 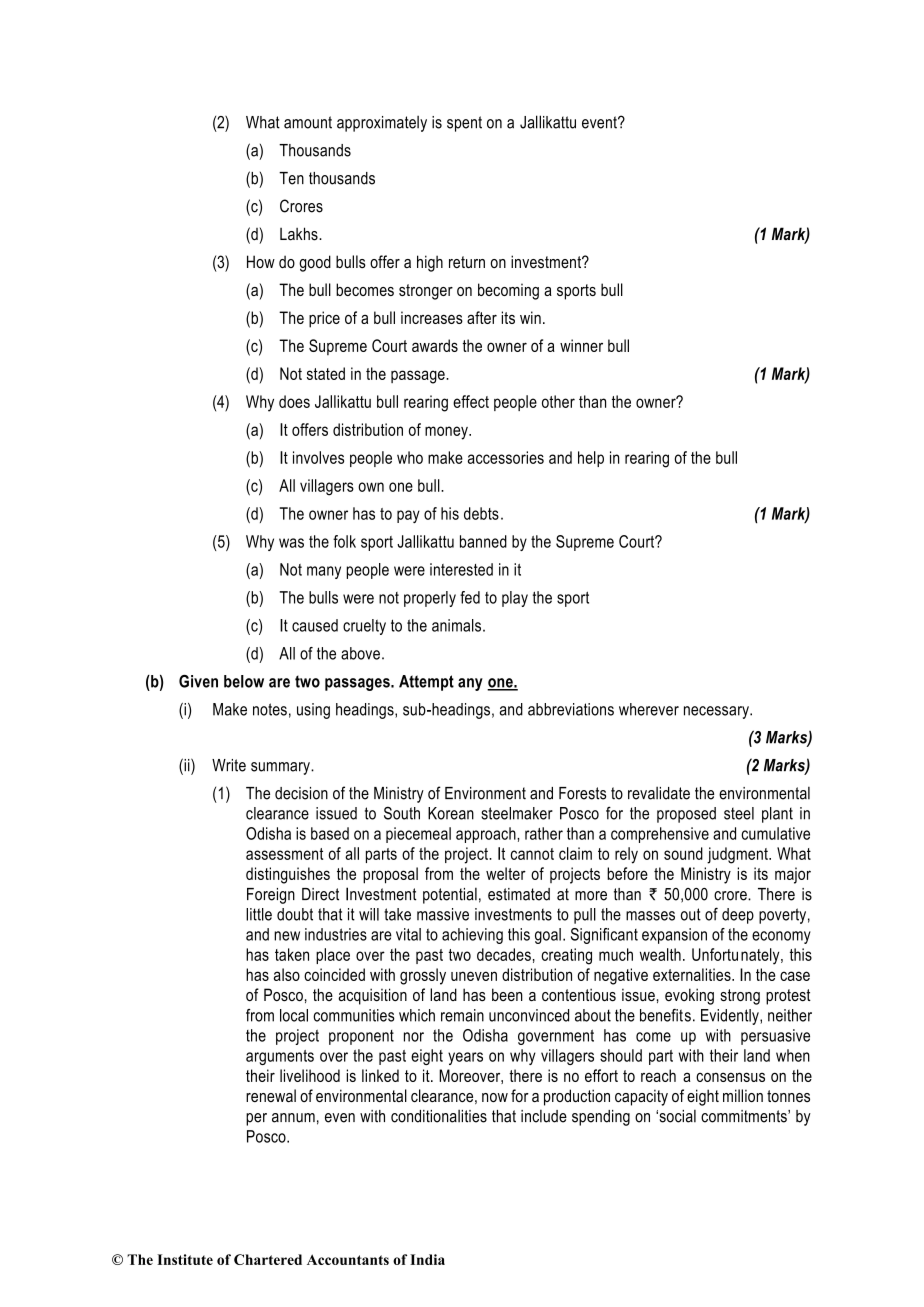 I want to click on was, so click(x=291, y=543).
